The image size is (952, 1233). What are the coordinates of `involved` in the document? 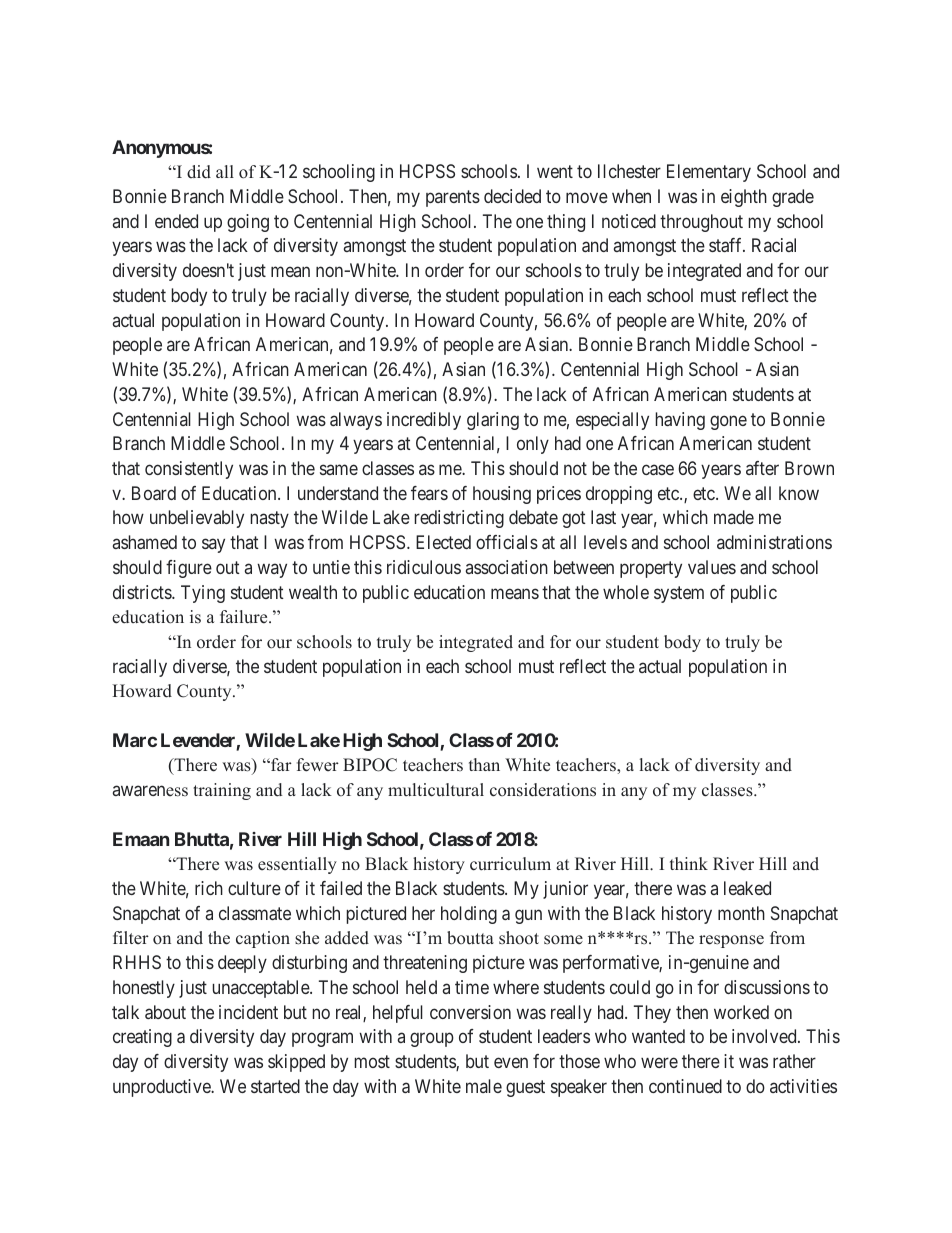 It's located at (765, 1036).
